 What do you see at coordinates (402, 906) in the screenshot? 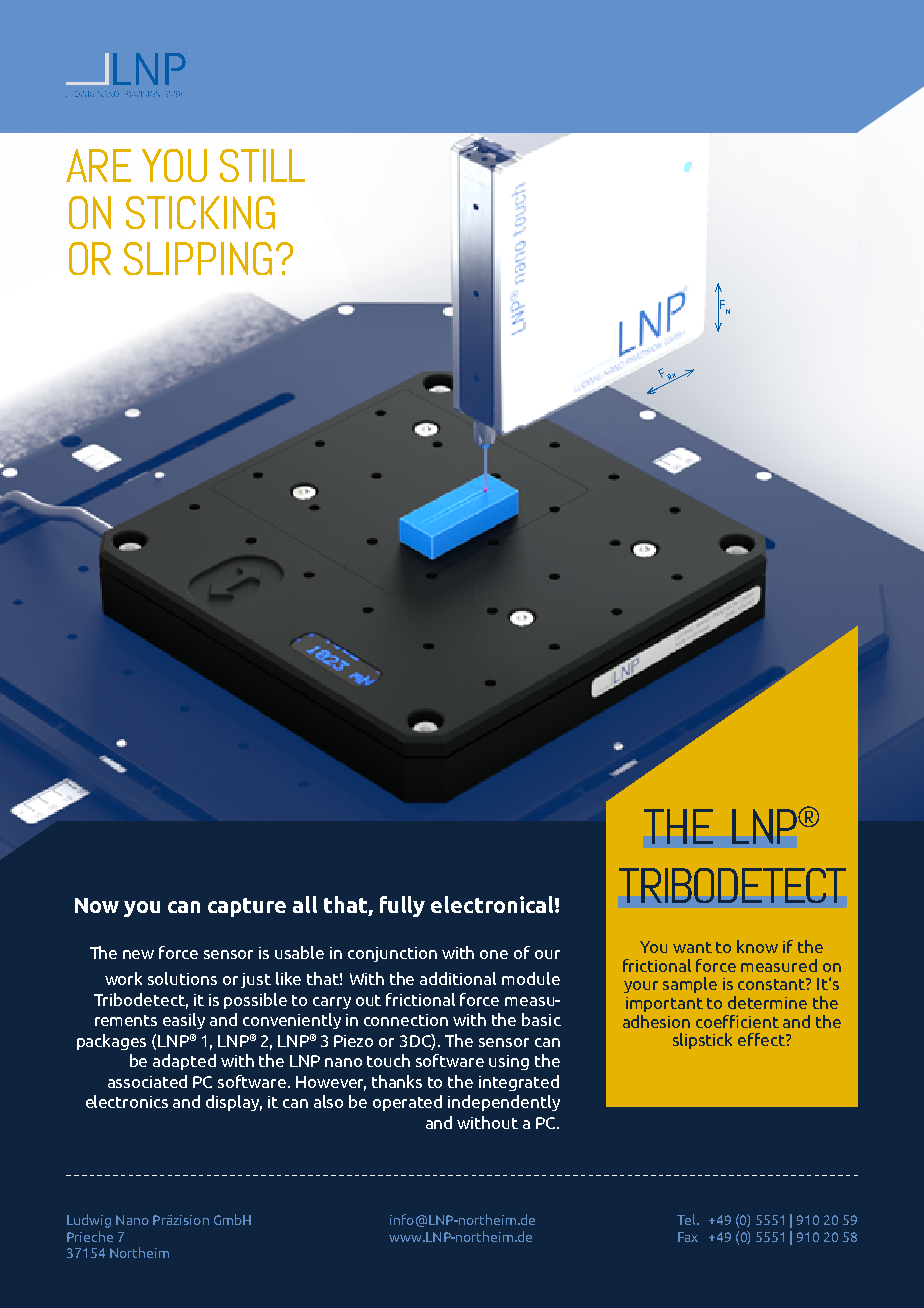
I see `fully` at bounding box center [402, 906].
